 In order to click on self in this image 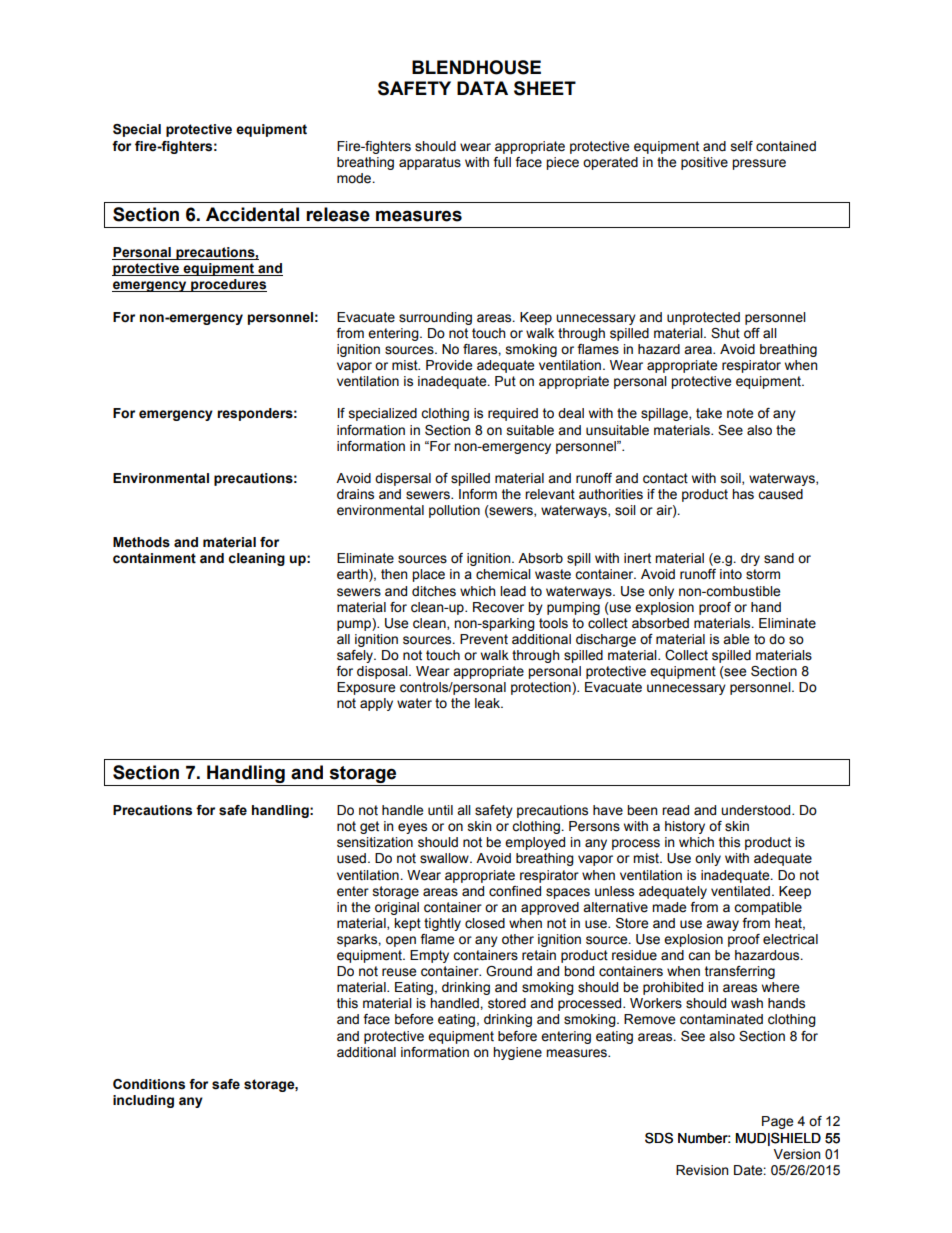, I will do `click(742, 146)`.
